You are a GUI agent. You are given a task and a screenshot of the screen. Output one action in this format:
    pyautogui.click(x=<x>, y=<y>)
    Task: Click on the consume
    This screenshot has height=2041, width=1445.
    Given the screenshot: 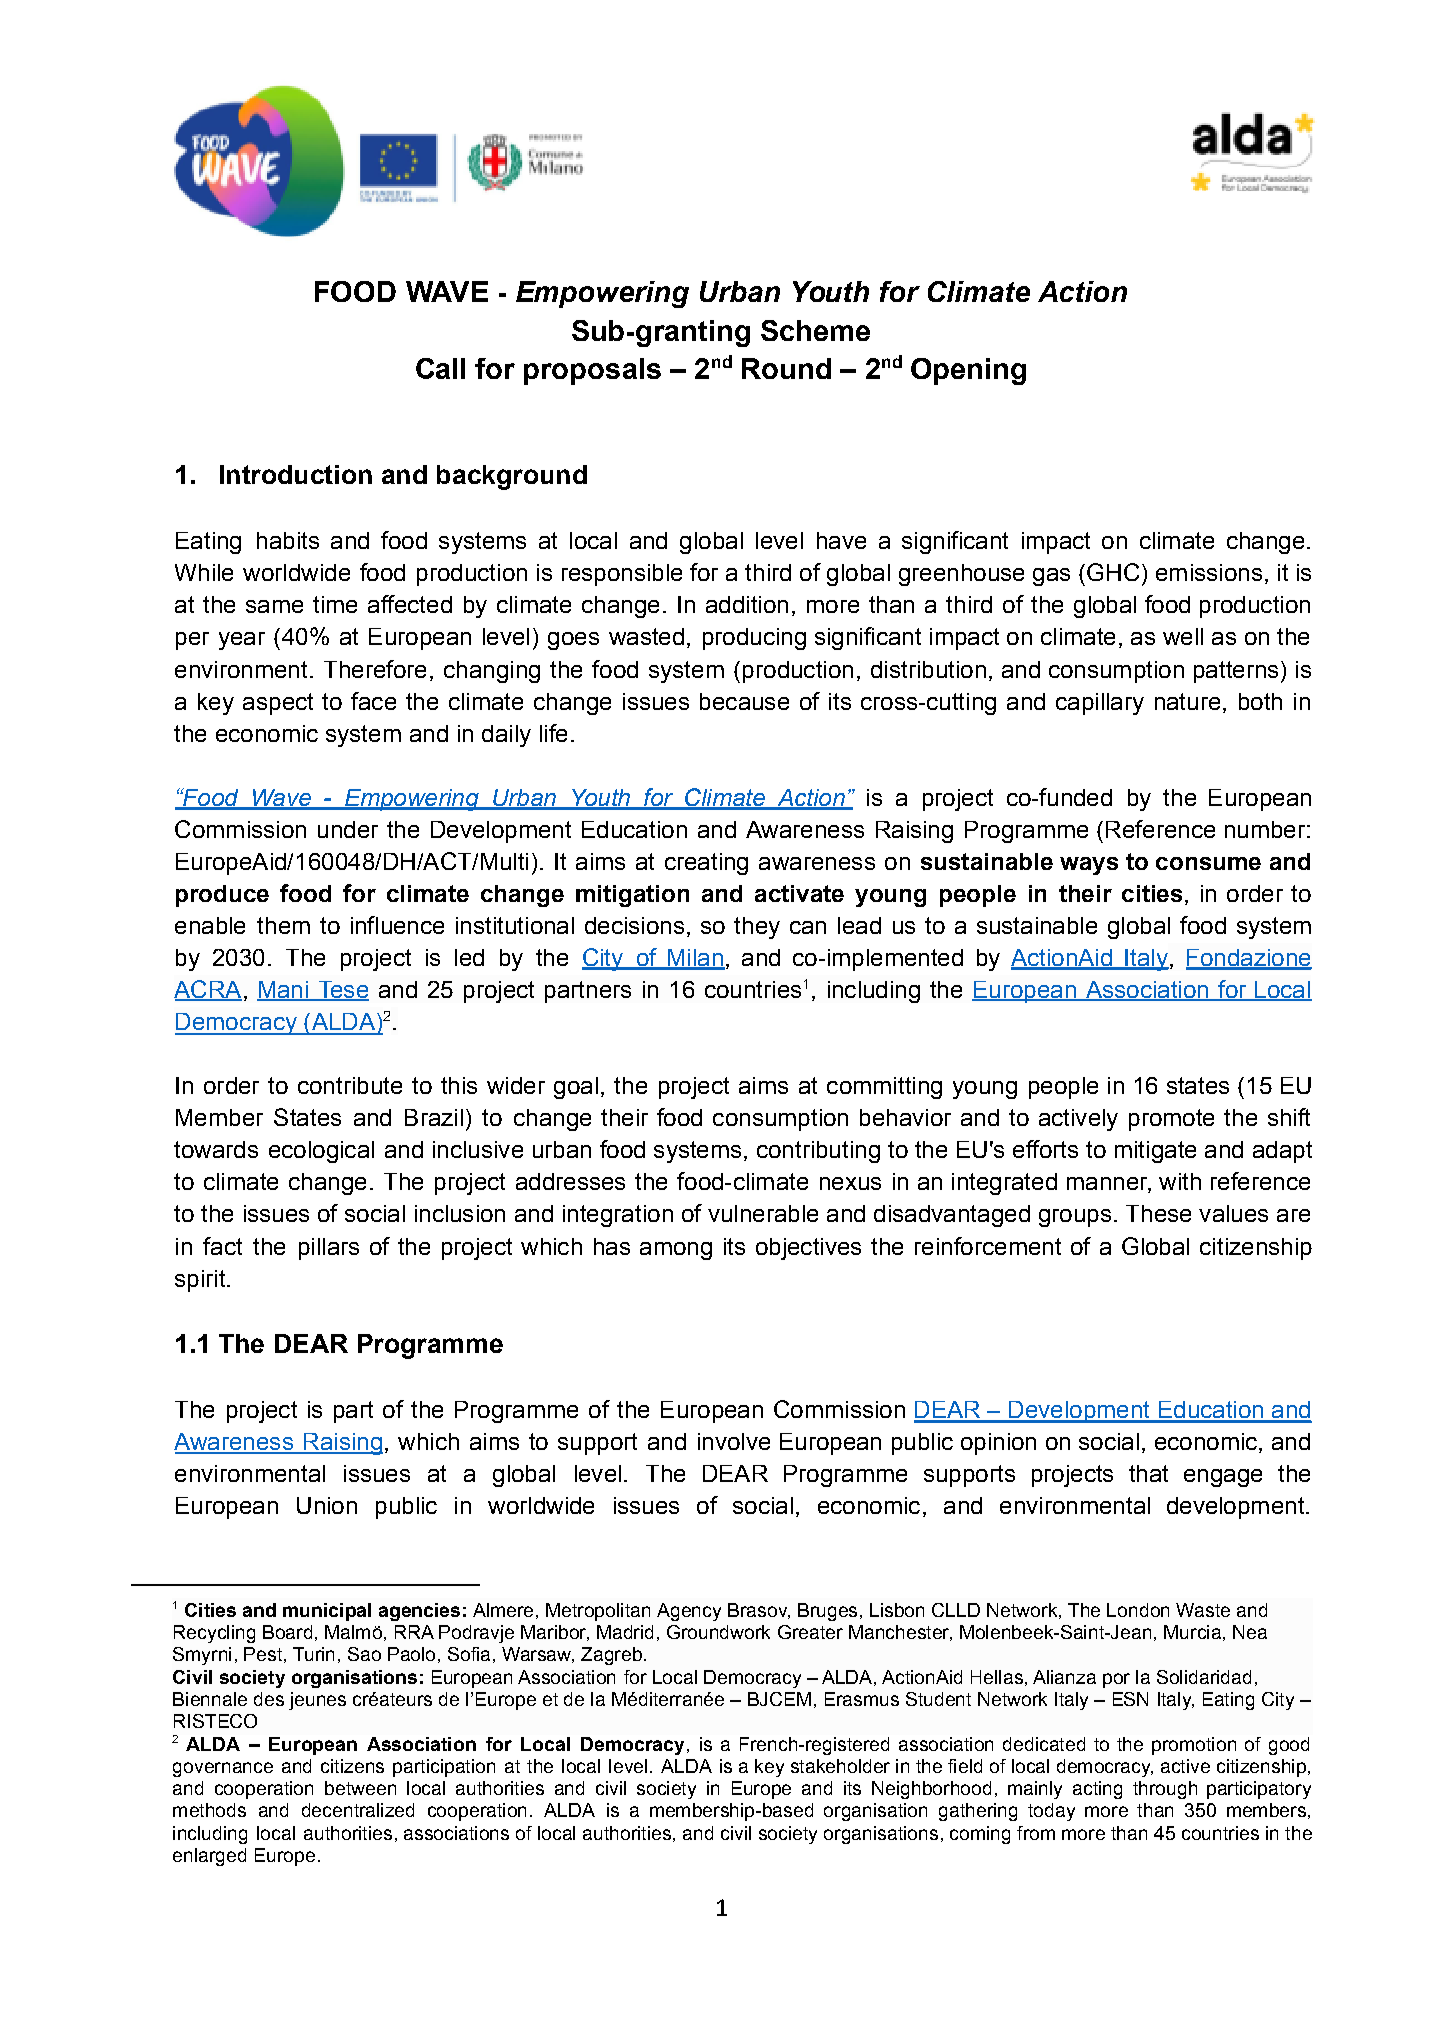 What is the action you would take?
    pyautogui.click(x=1208, y=863)
